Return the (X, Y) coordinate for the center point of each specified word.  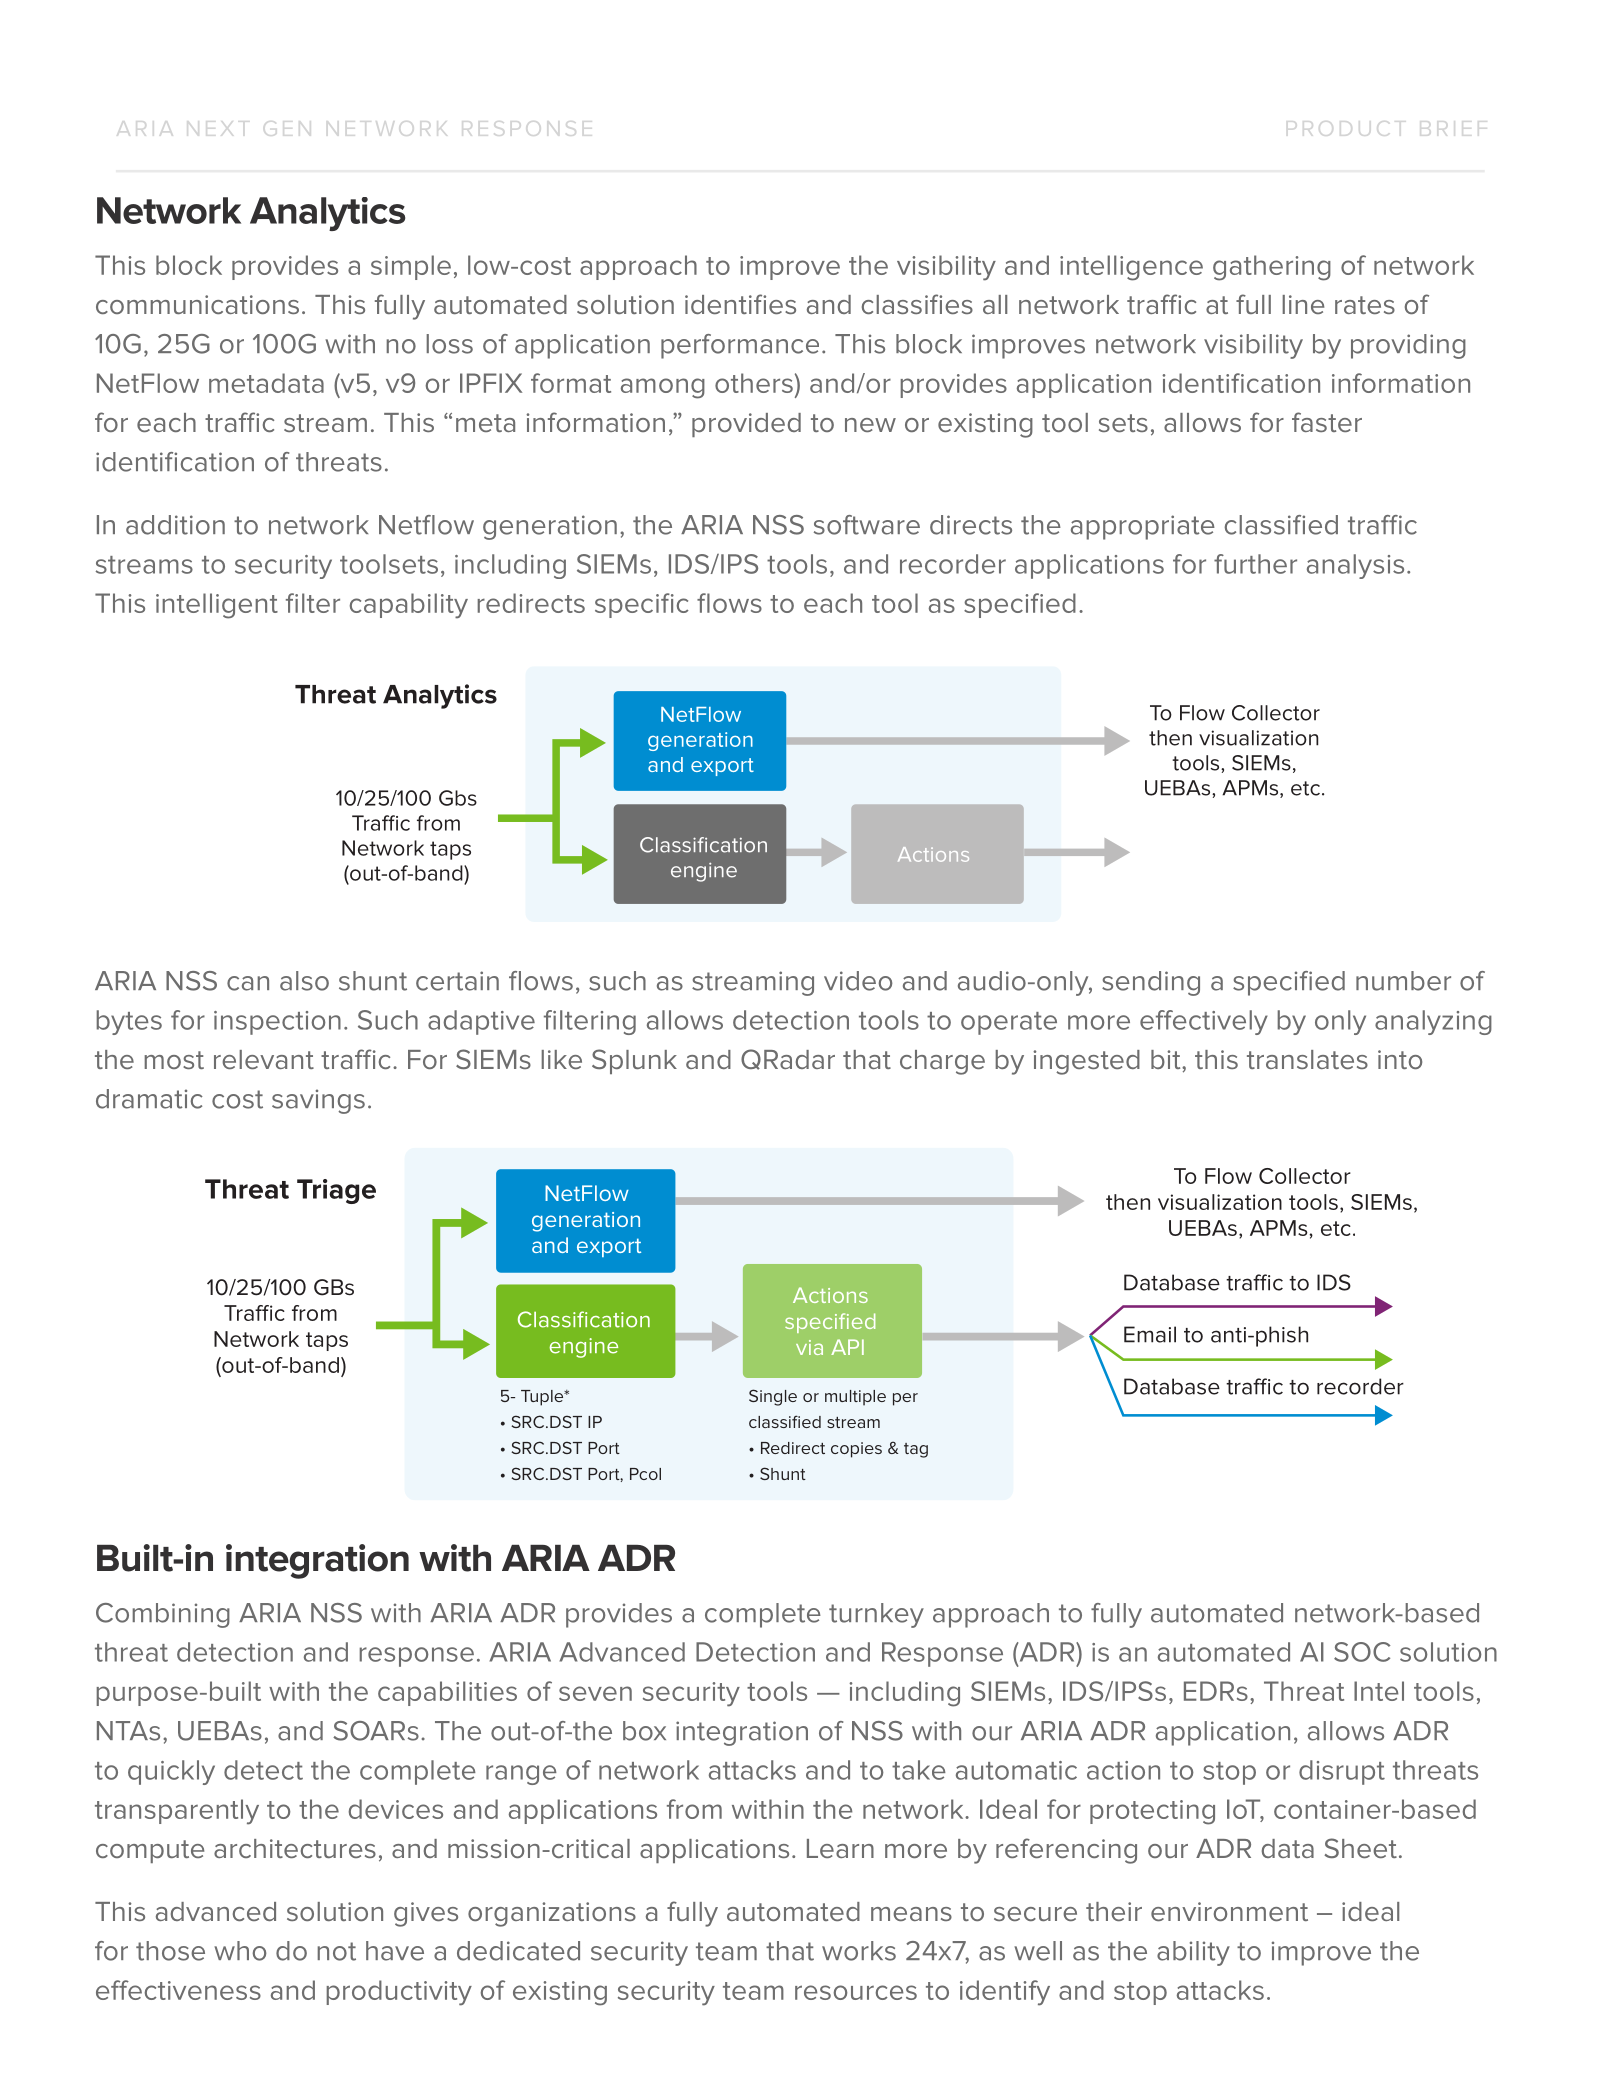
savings (318, 1101)
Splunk (634, 1061)
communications (197, 304)
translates (1307, 1059)
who (240, 1951)
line (1303, 304)
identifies (740, 304)
